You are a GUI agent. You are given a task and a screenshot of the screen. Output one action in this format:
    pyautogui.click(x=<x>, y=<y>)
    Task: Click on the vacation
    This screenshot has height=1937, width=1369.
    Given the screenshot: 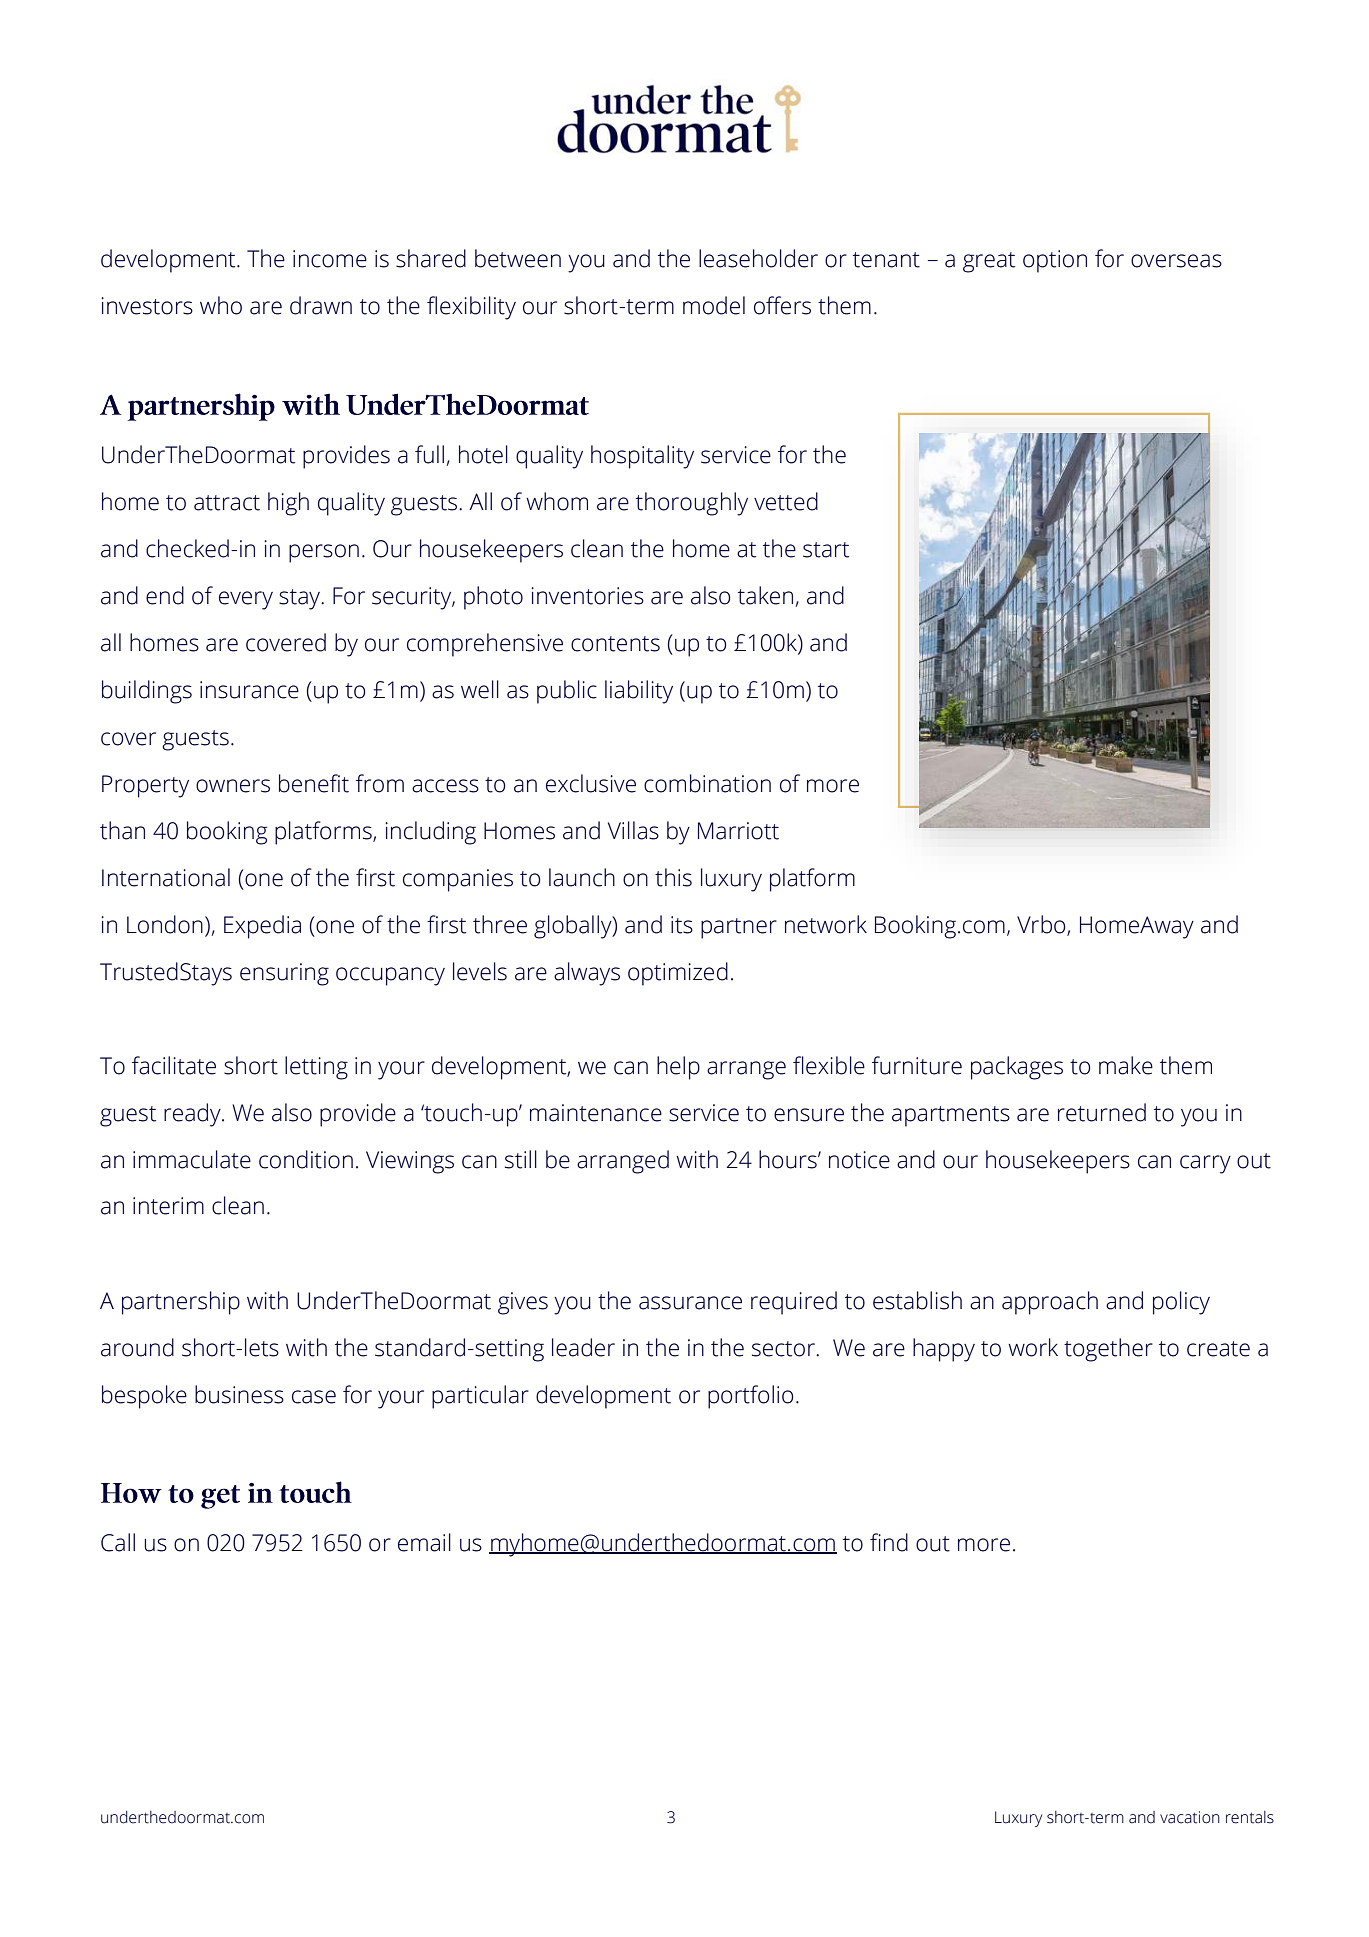 What is the action you would take?
    pyautogui.click(x=1190, y=1817)
